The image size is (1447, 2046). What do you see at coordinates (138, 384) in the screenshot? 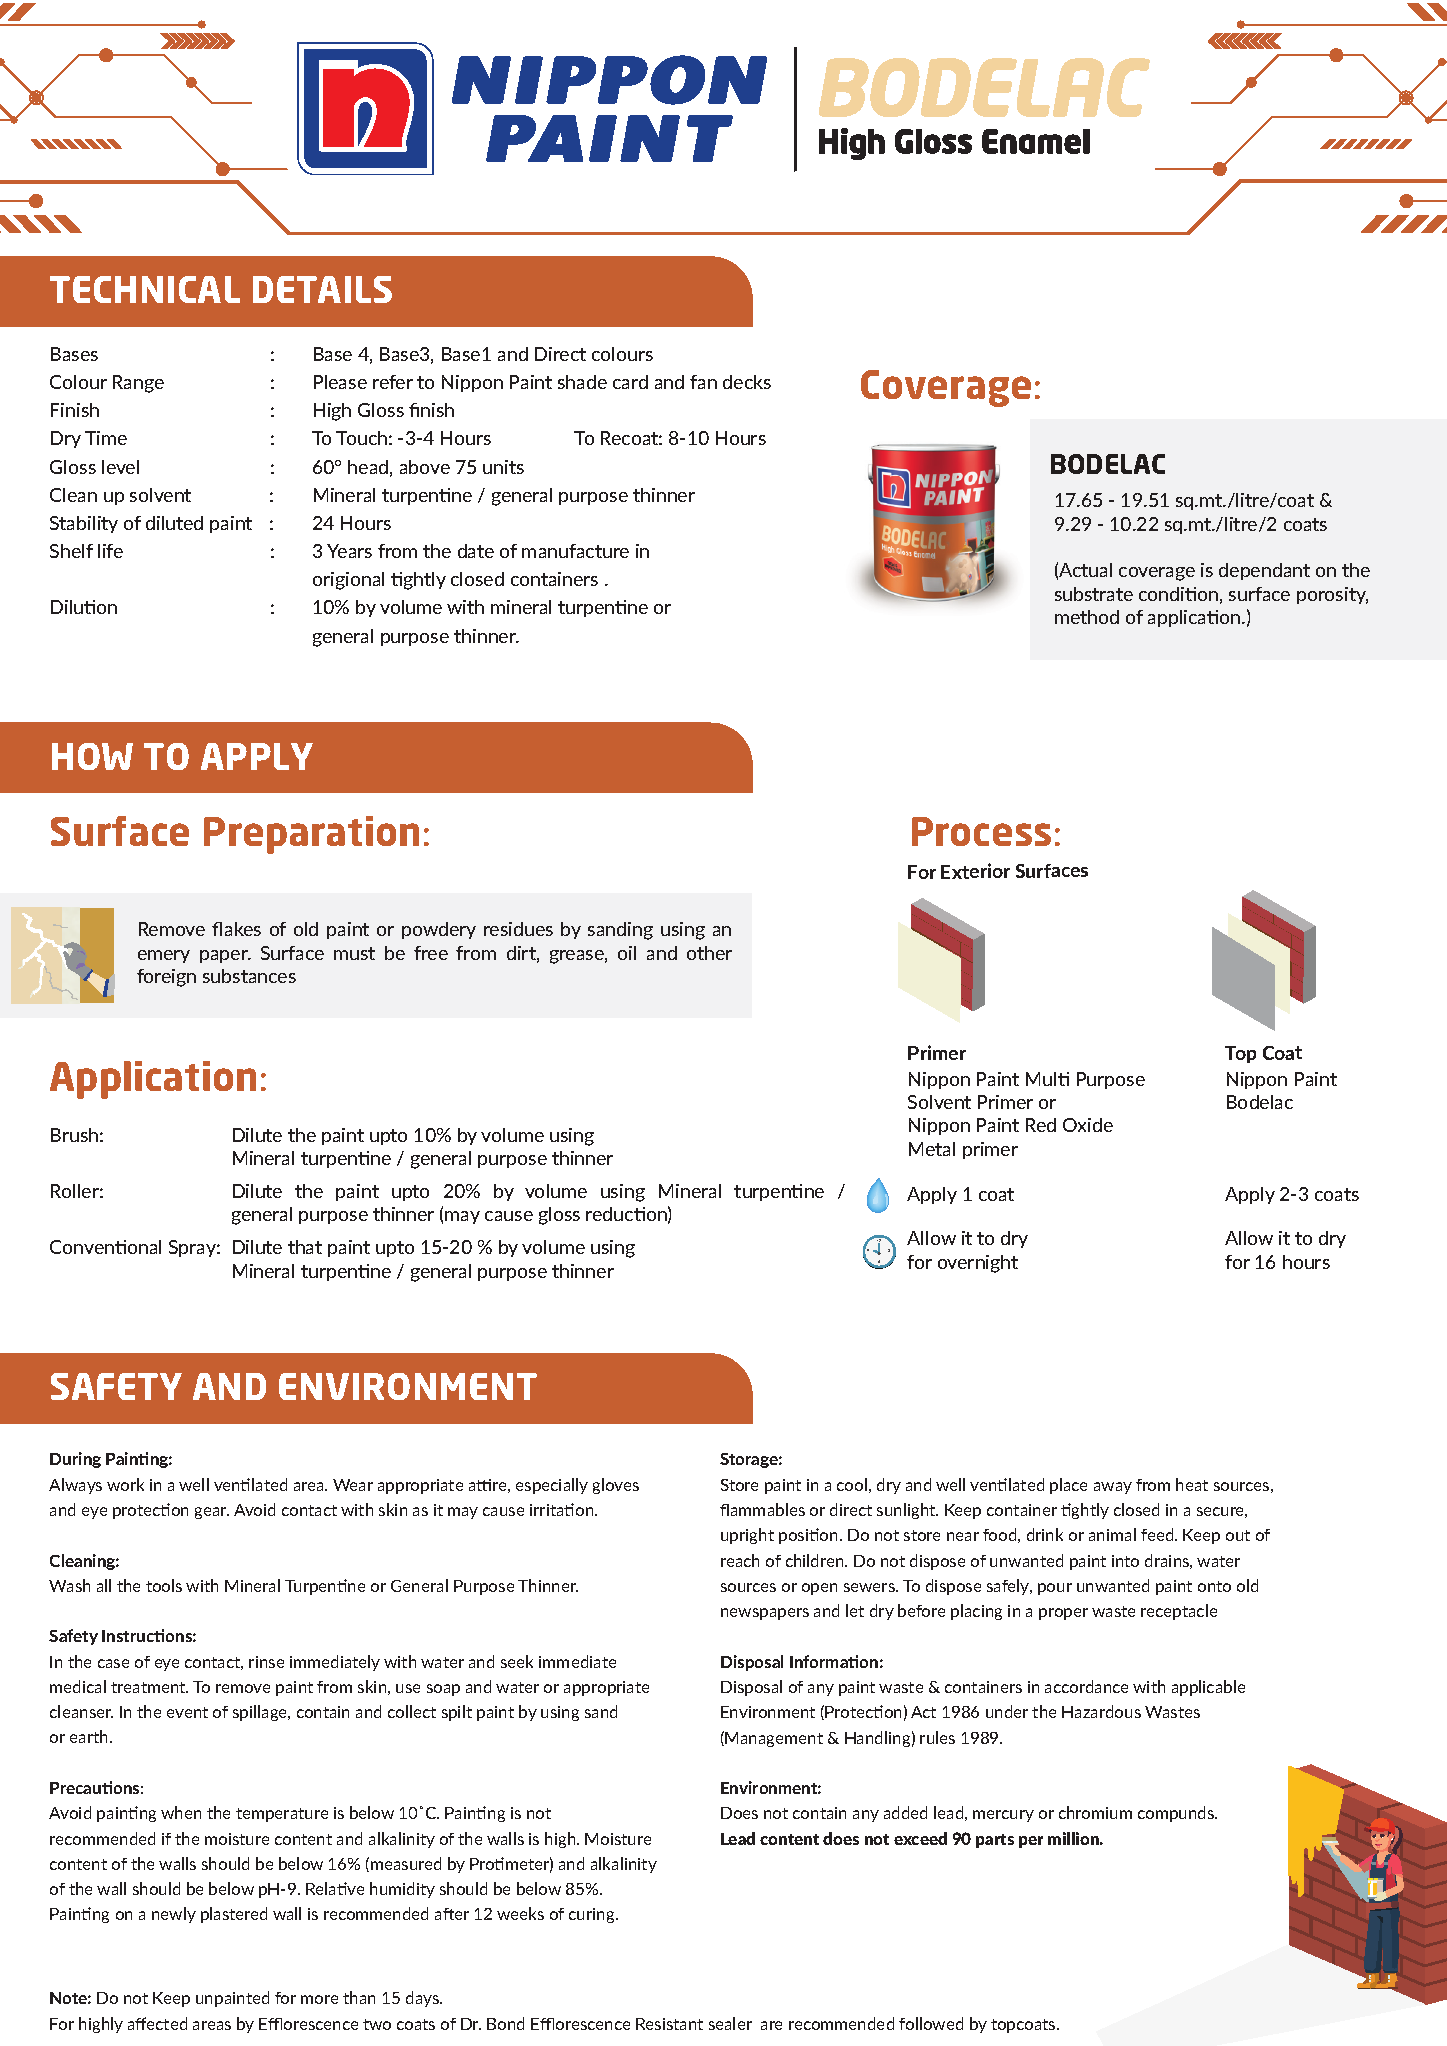
I see `Range` at bounding box center [138, 384].
